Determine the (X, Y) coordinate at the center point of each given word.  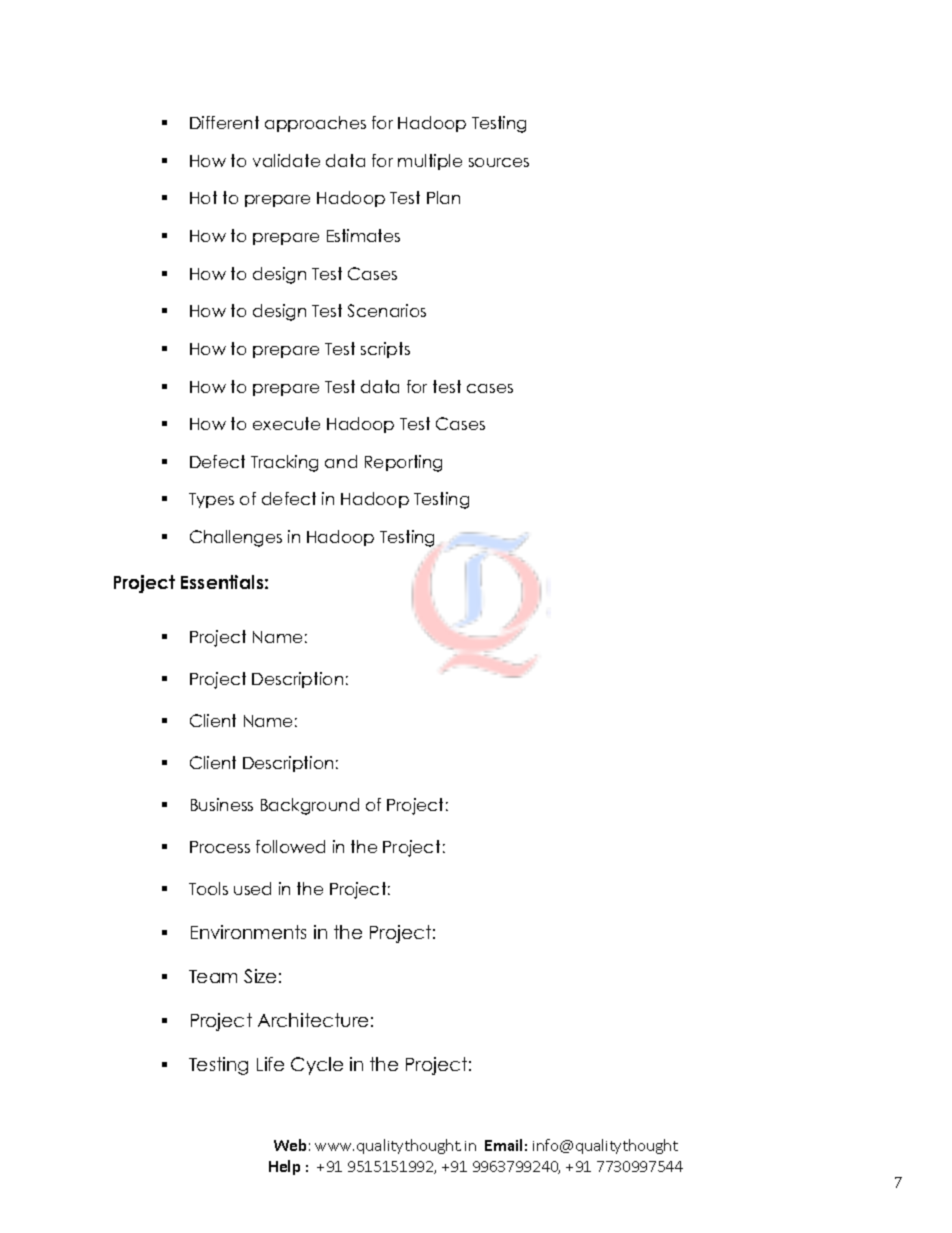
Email (503, 1145)
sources (499, 162)
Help (284, 1167)
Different (224, 122)
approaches (315, 124)
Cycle (317, 1066)
